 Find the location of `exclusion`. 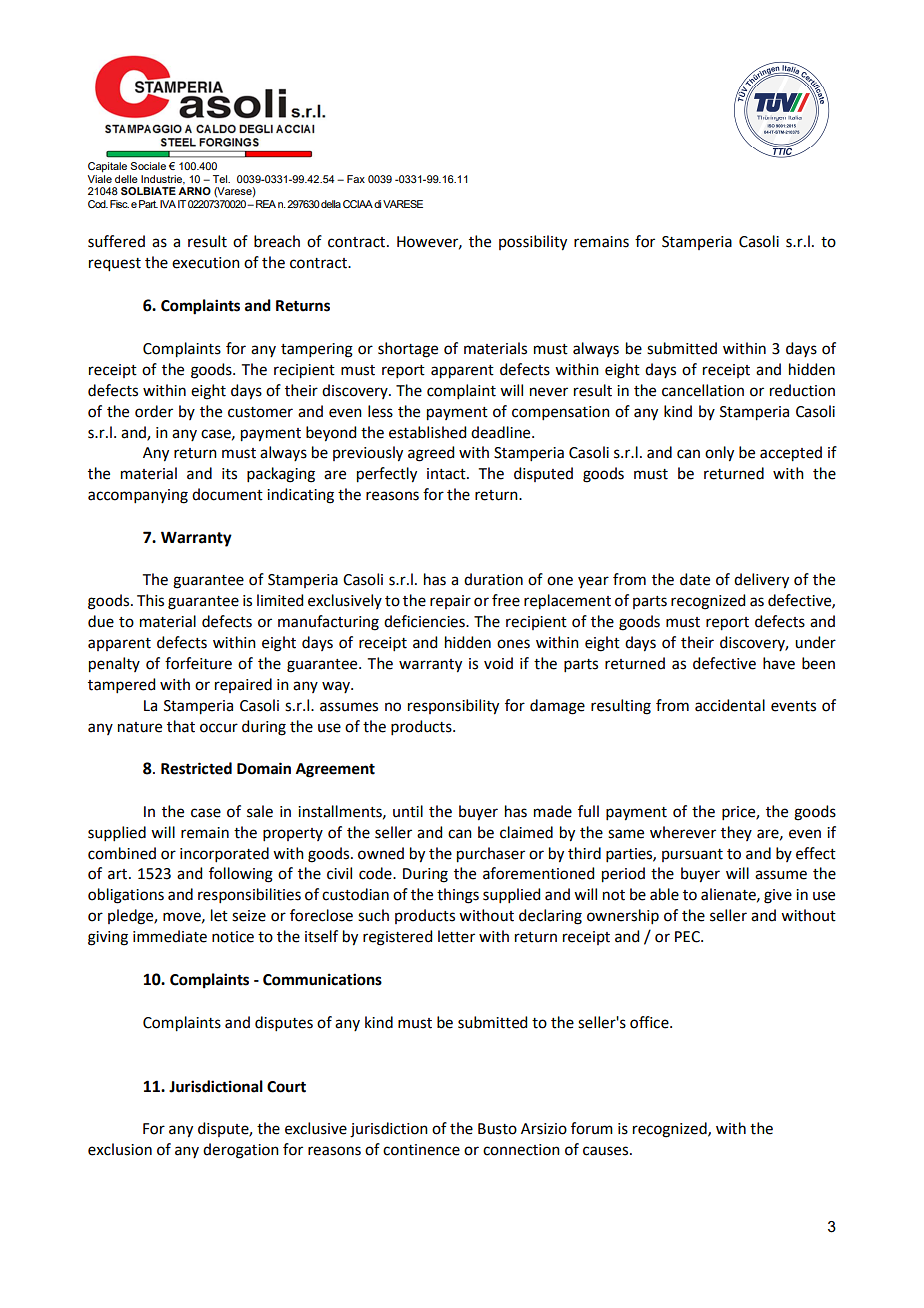

exclusion is located at coordinates (120, 1149).
